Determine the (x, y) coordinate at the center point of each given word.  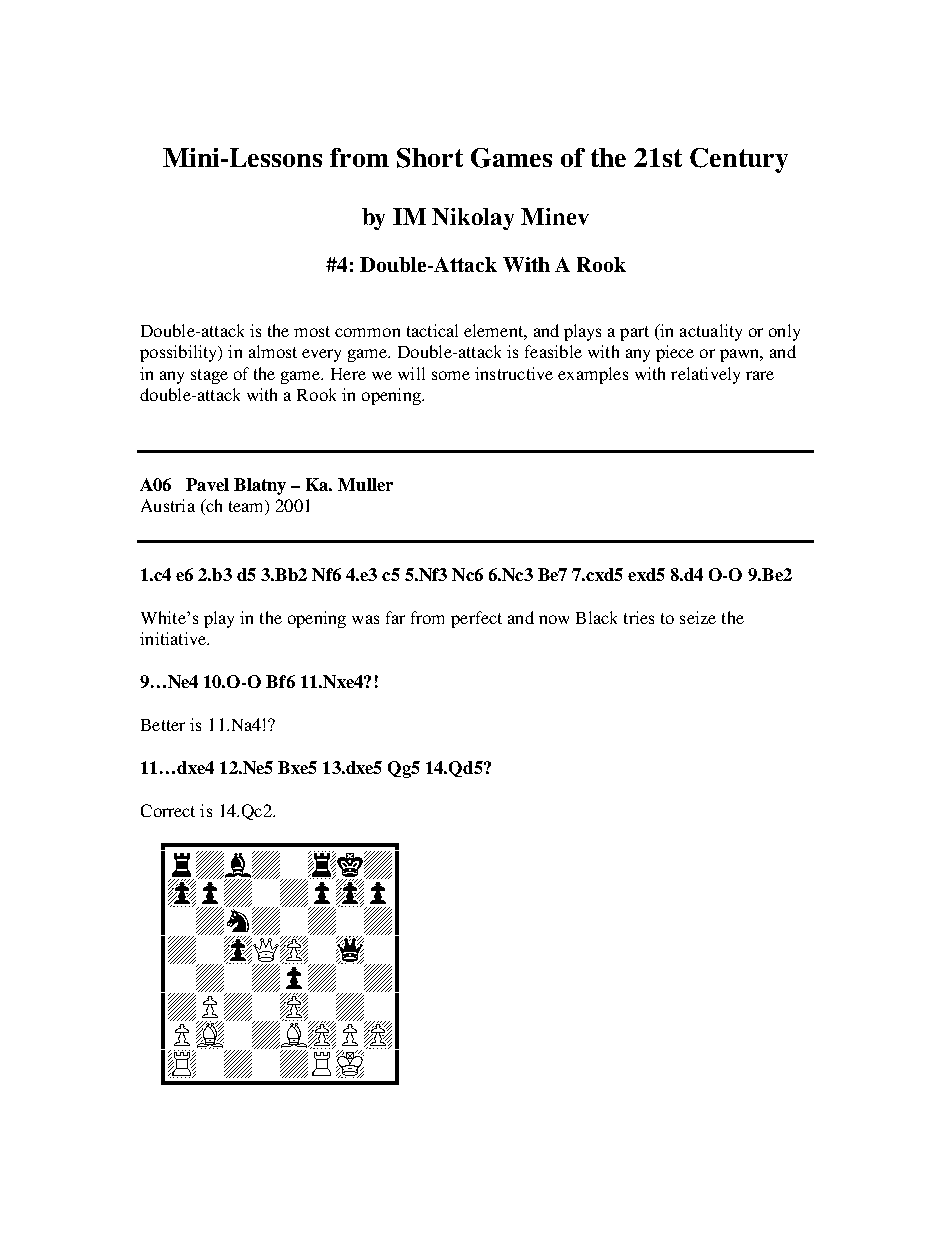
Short (430, 158)
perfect (476, 619)
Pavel (207, 484)
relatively (705, 375)
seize (698, 617)
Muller (365, 484)
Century (739, 160)
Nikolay (473, 219)
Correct (168, 810)
